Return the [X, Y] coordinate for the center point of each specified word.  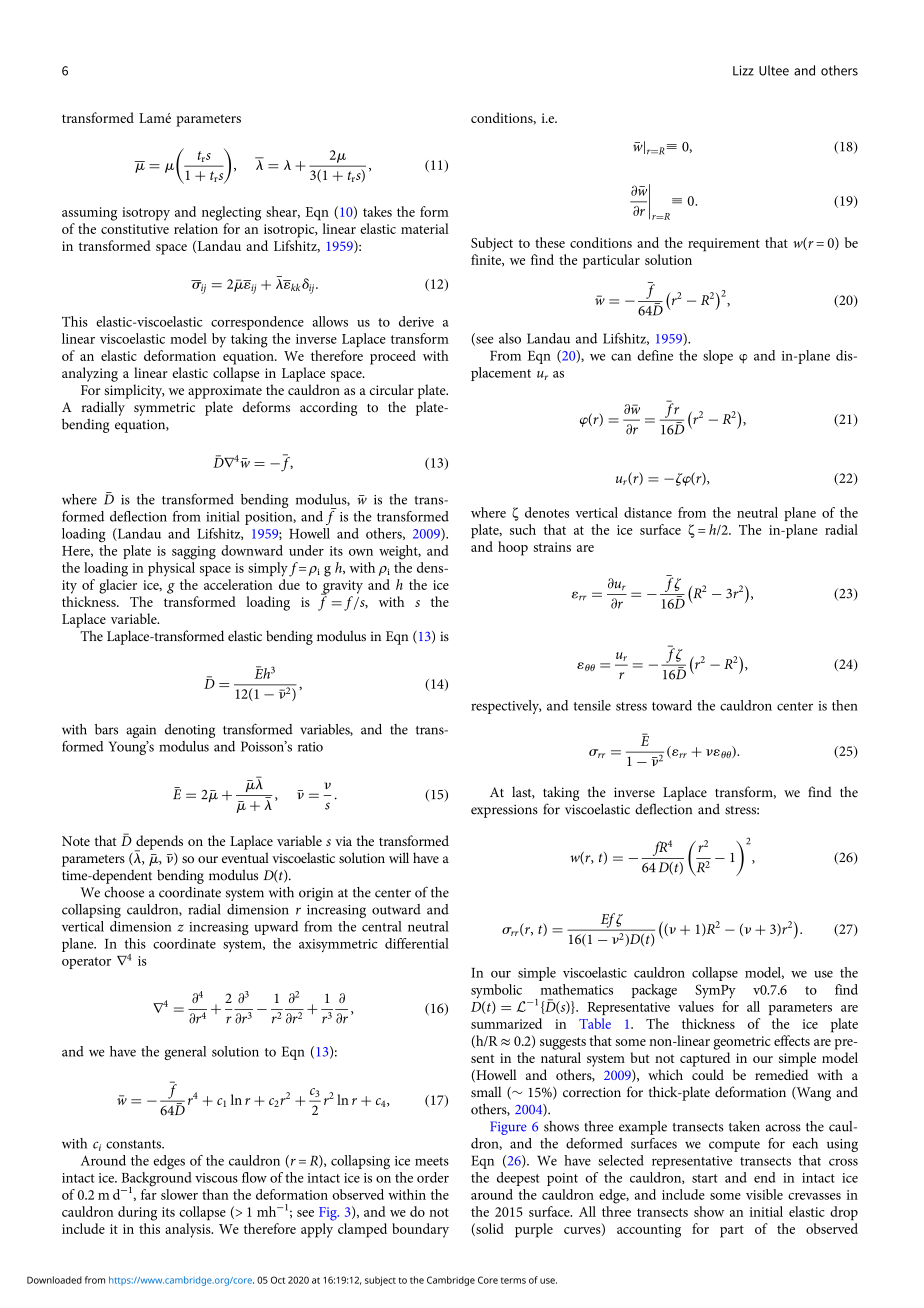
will [399, 857]
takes [377, 211]
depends [159, 843]
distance [648, 512]
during [137, 1213]
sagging [194, 553]
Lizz [743, 70]
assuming [89, 214]
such [523, 529]
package [654, 991]
